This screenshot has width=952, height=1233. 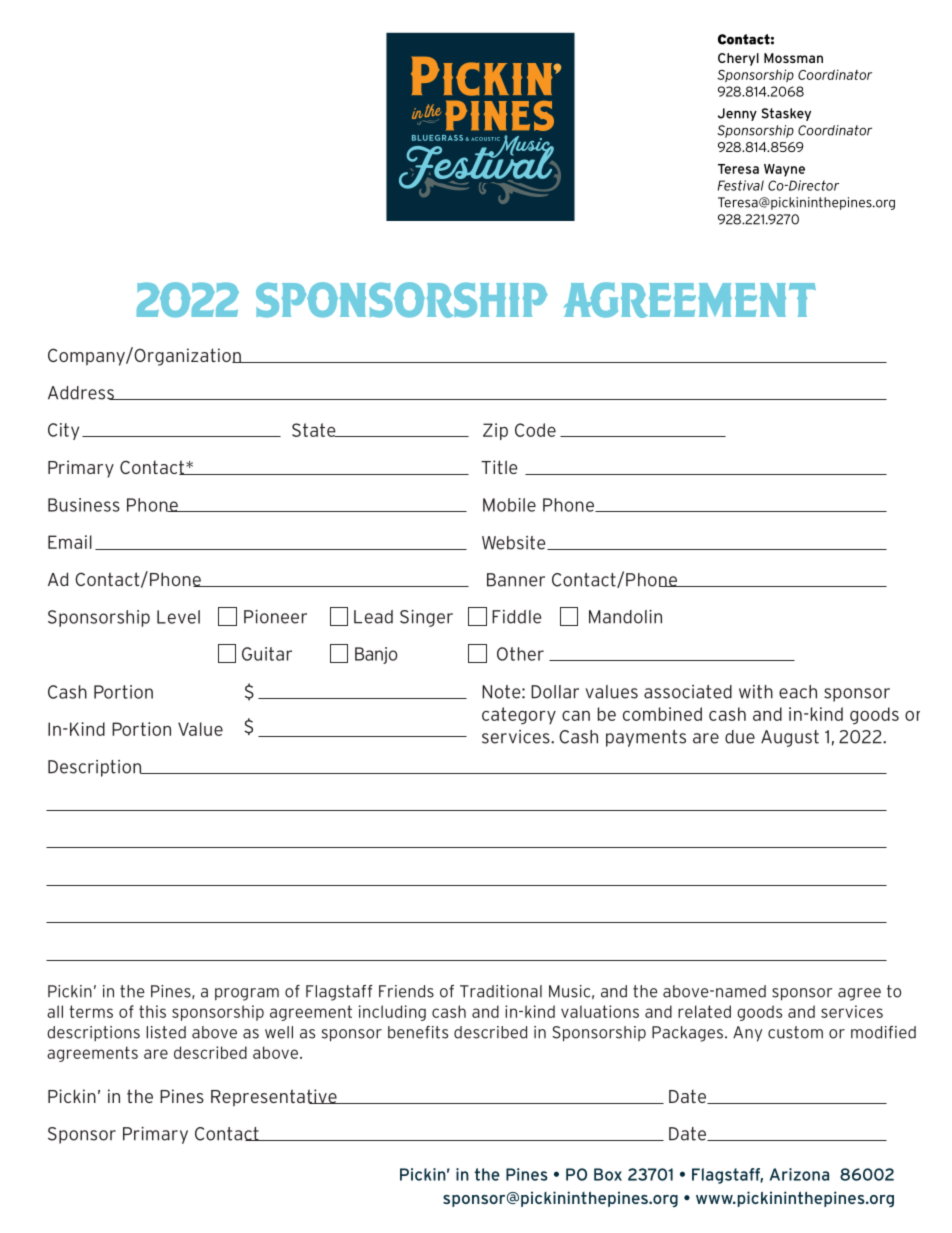 I want to click on each, so click(x=798, y=692).
